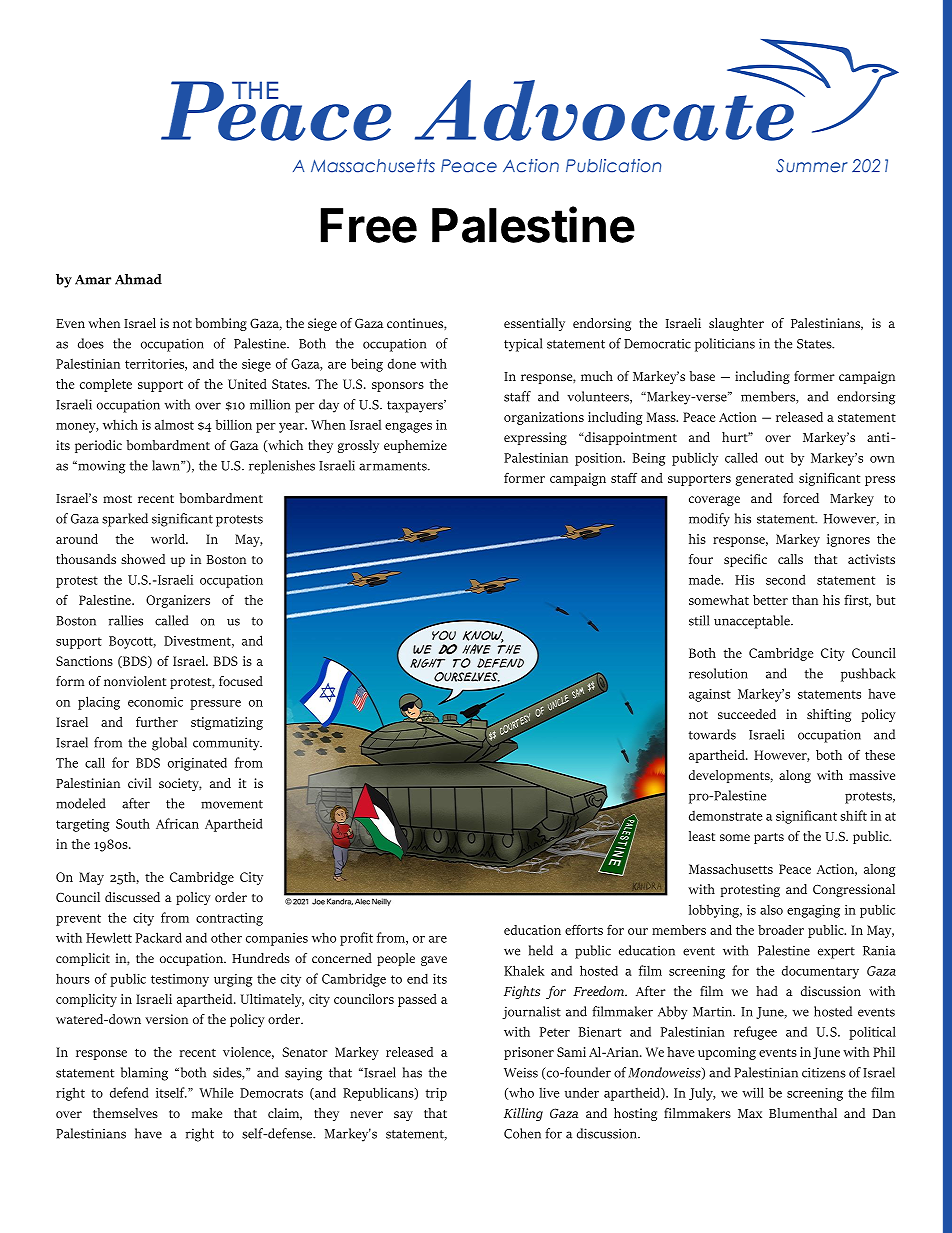 The image size is (952, 1233). I want to click on discussed, so click(132, 897).
